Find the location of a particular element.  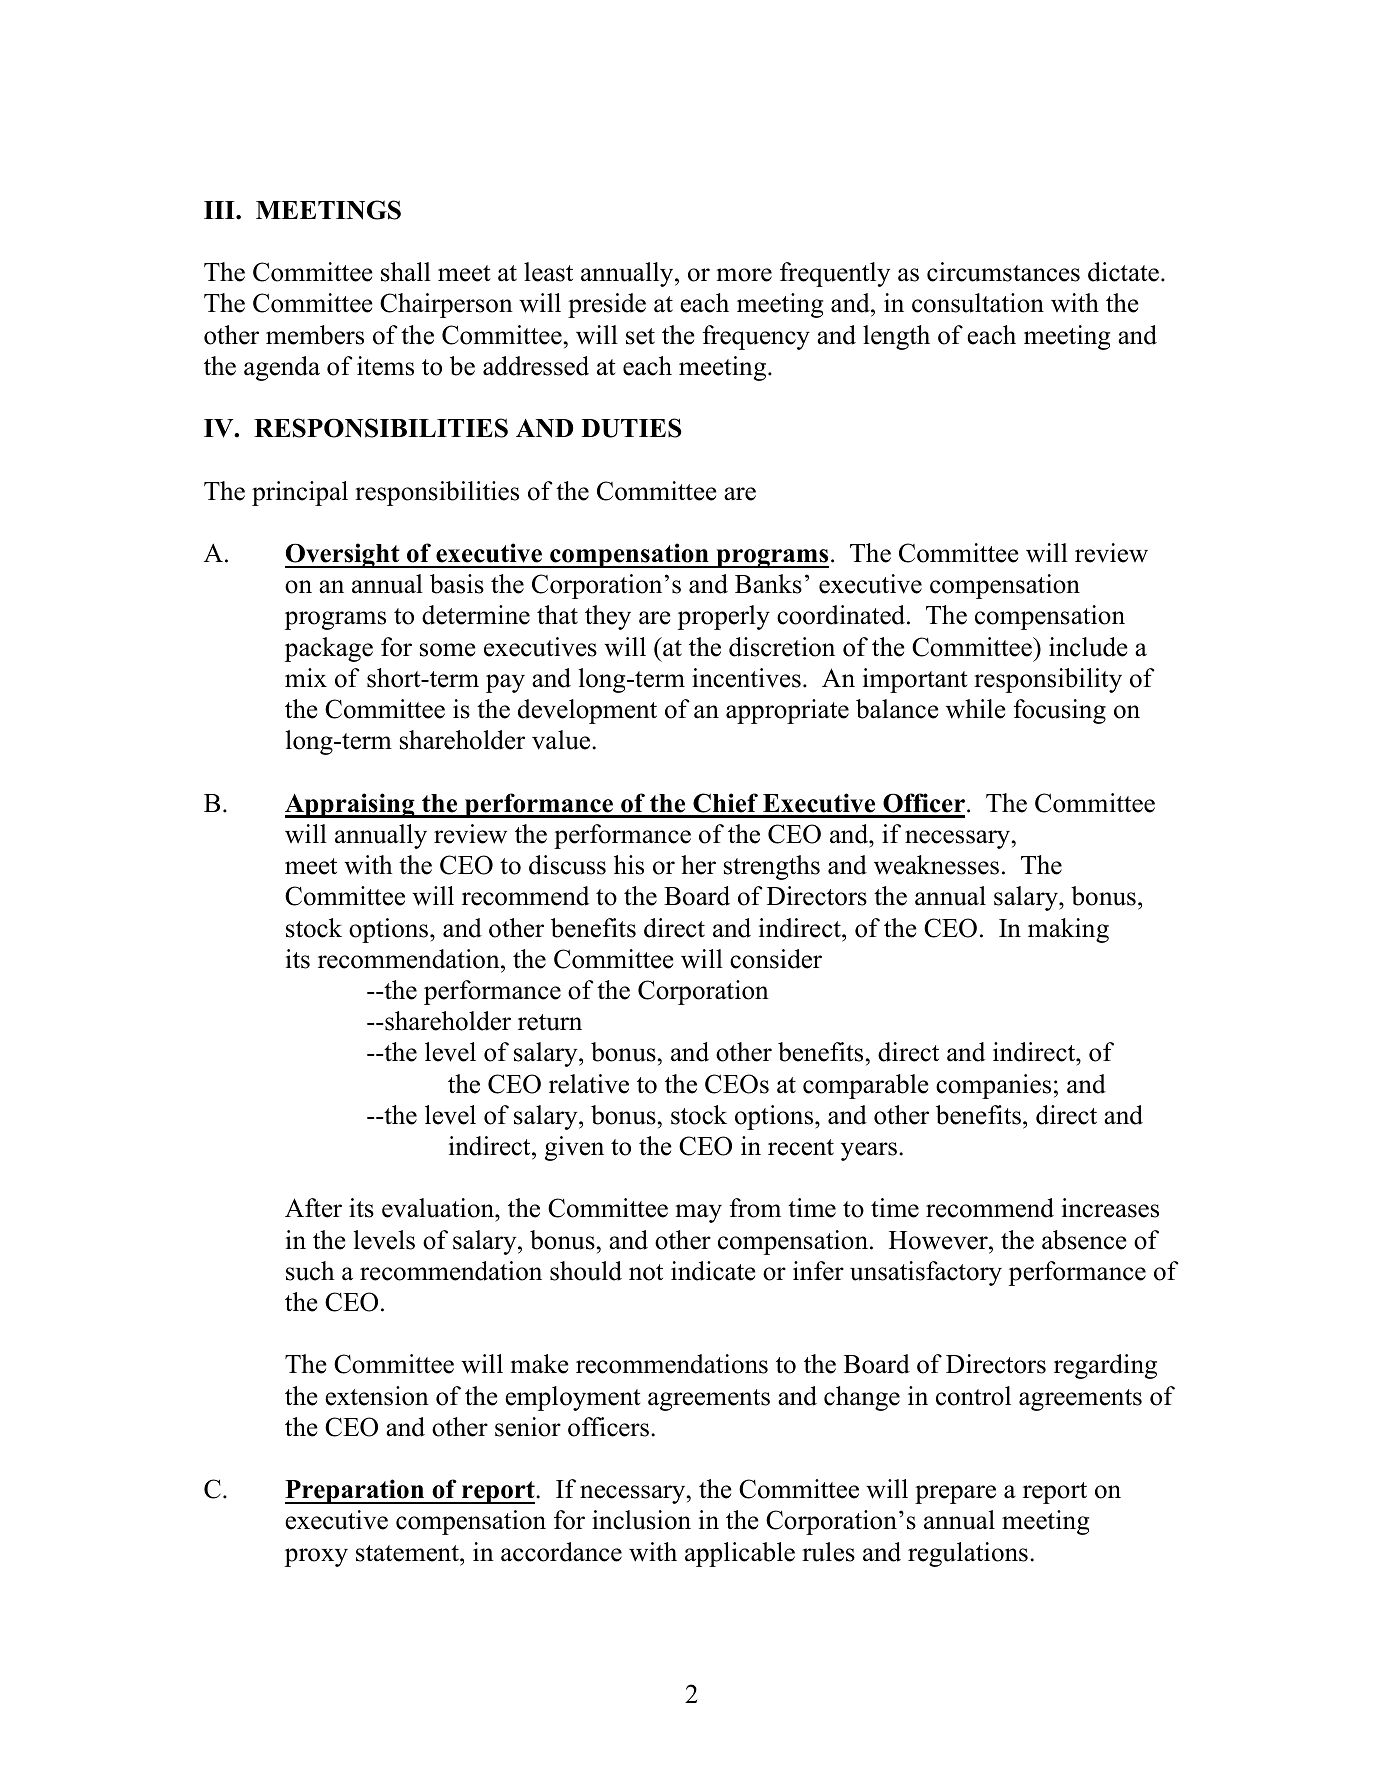

shall is located at coordinates (406, 272).
